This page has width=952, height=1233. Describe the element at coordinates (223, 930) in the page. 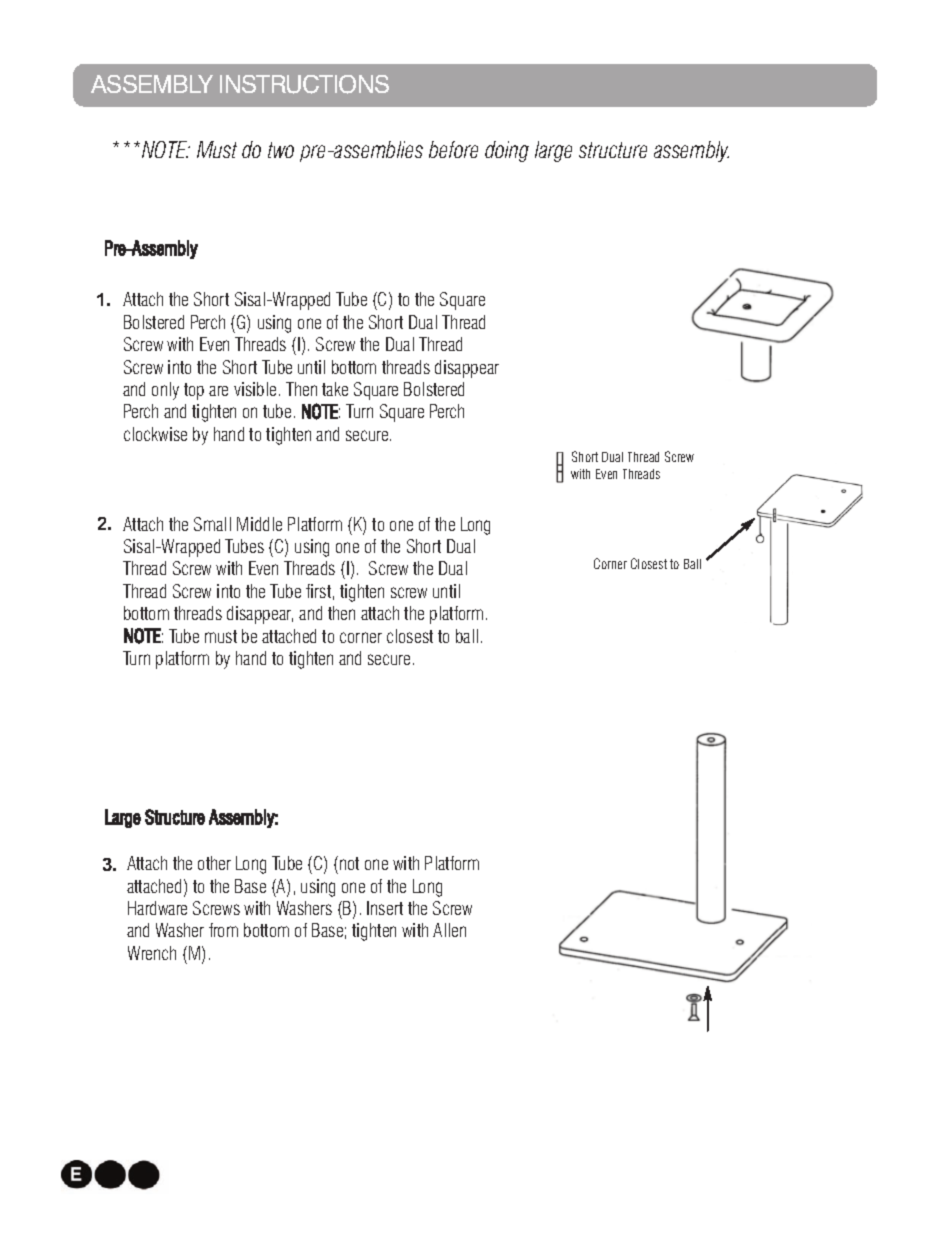

I see `from` at that location.
